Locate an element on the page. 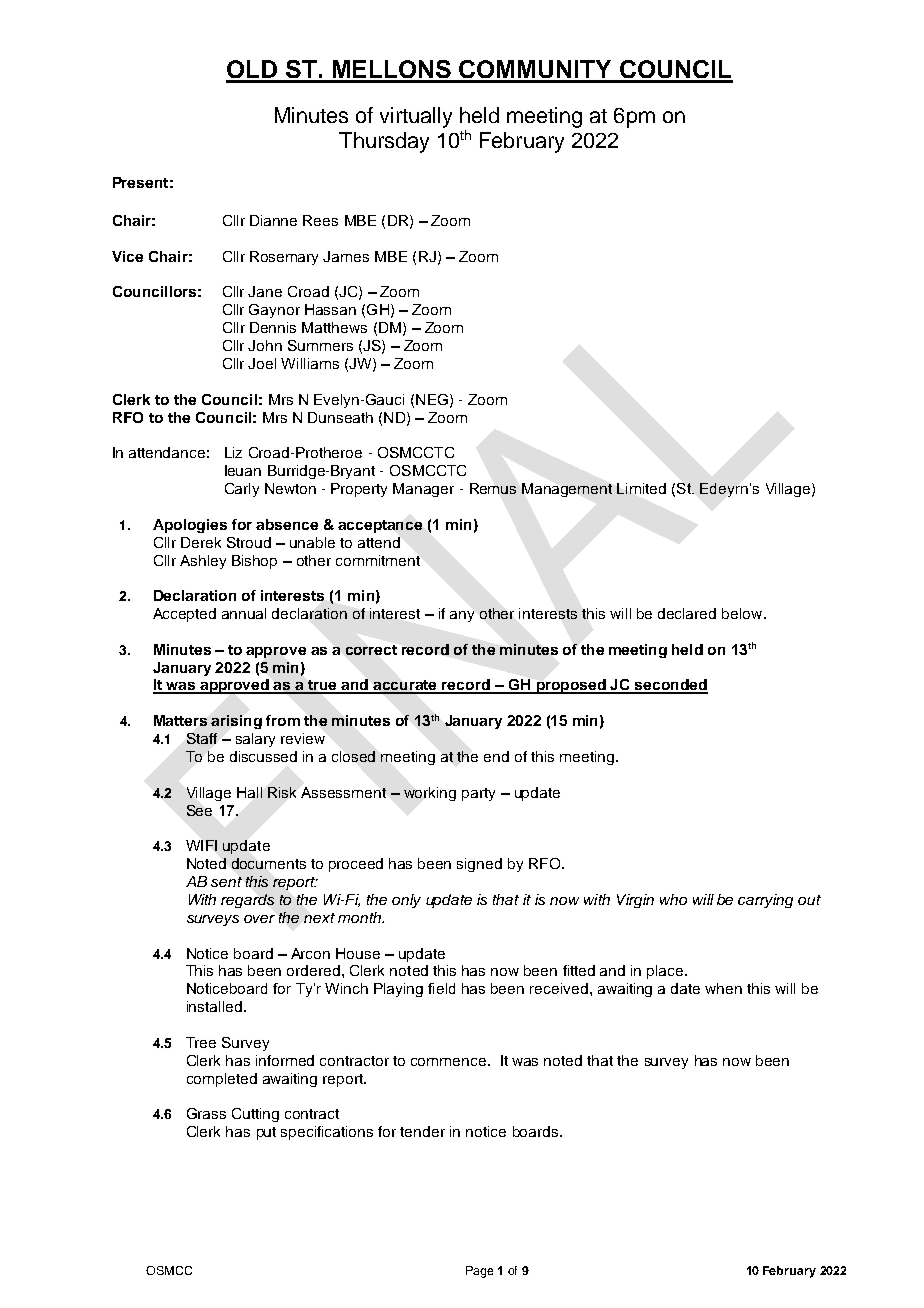  put is located at coordinates (266, 1133).
